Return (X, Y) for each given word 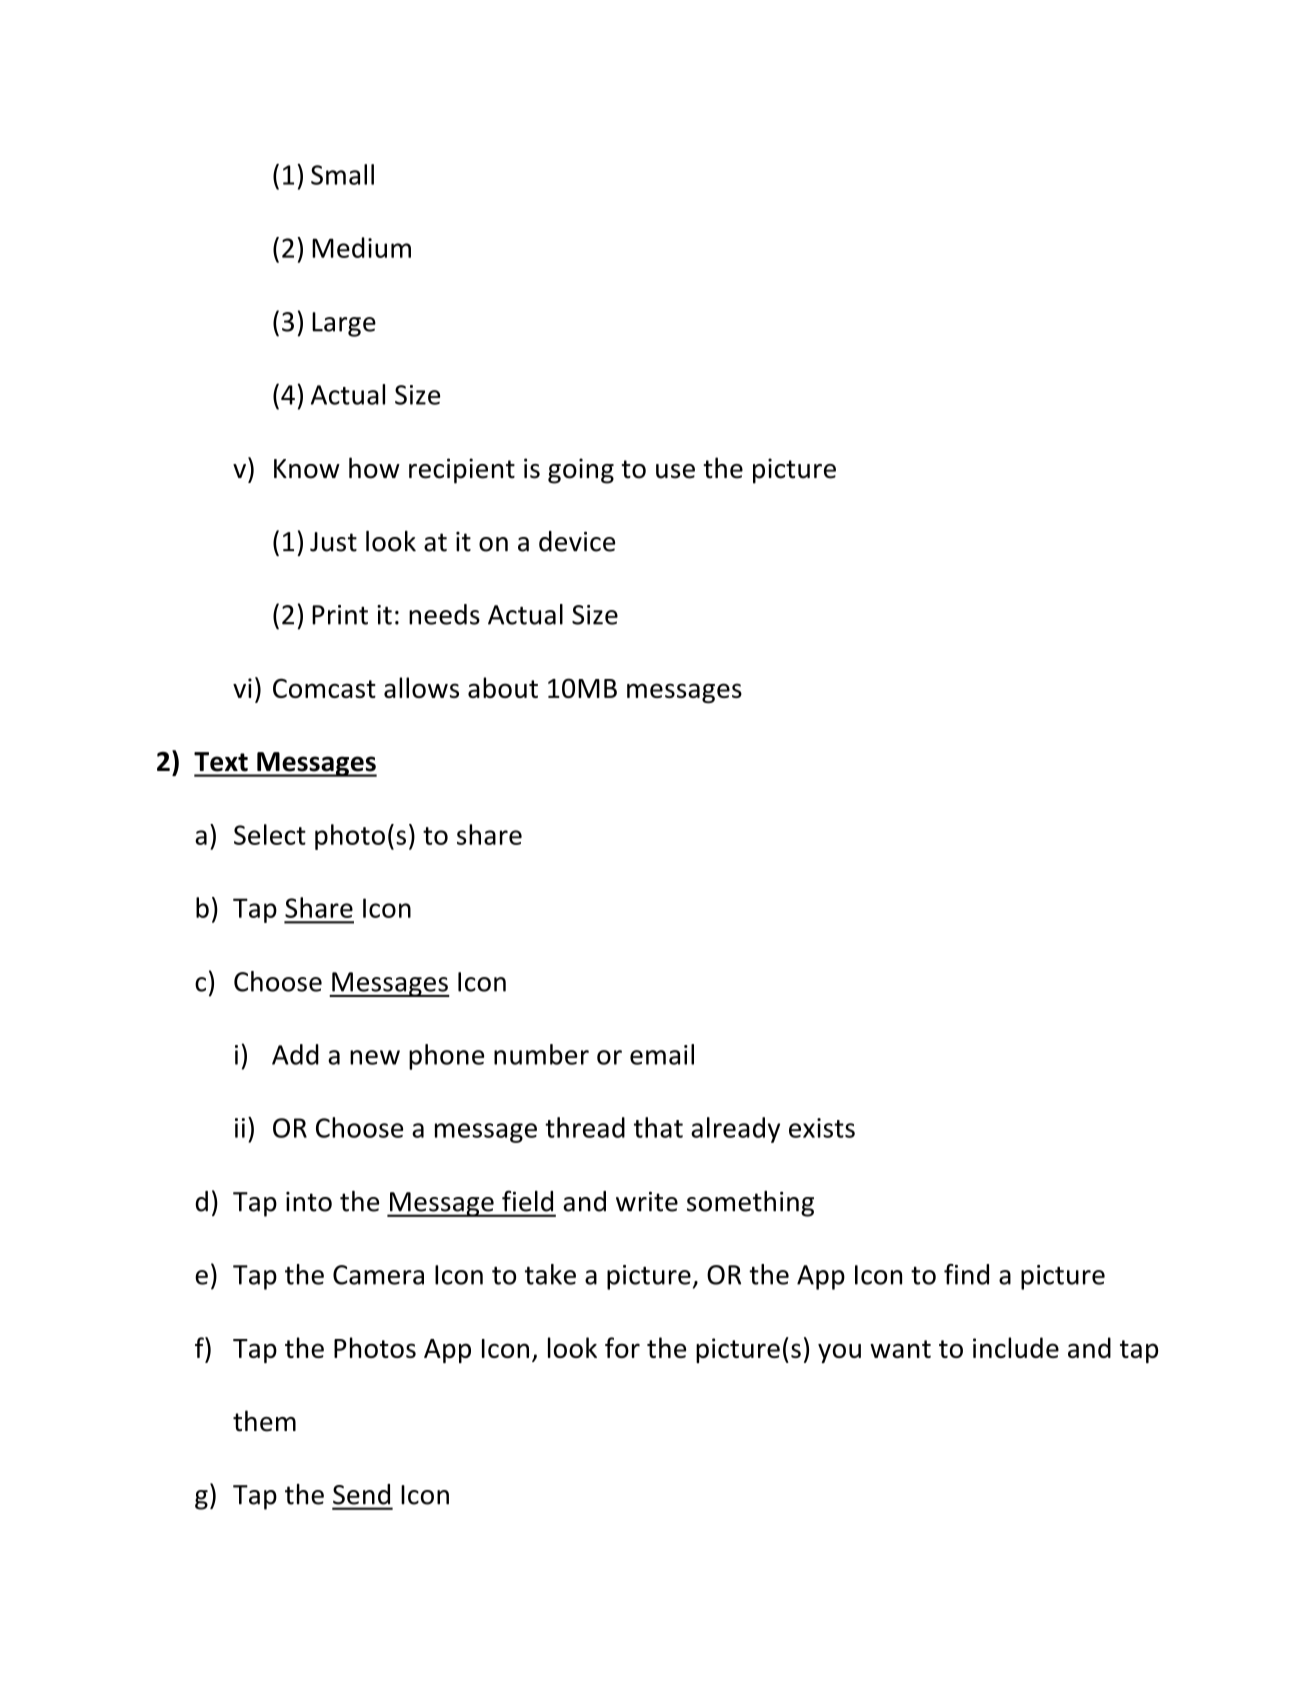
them (264, 1421)
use (675, 471)
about (503, 687)
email (662, 1054)
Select (270, 834)
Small (342, 174)
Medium (361, 247)
